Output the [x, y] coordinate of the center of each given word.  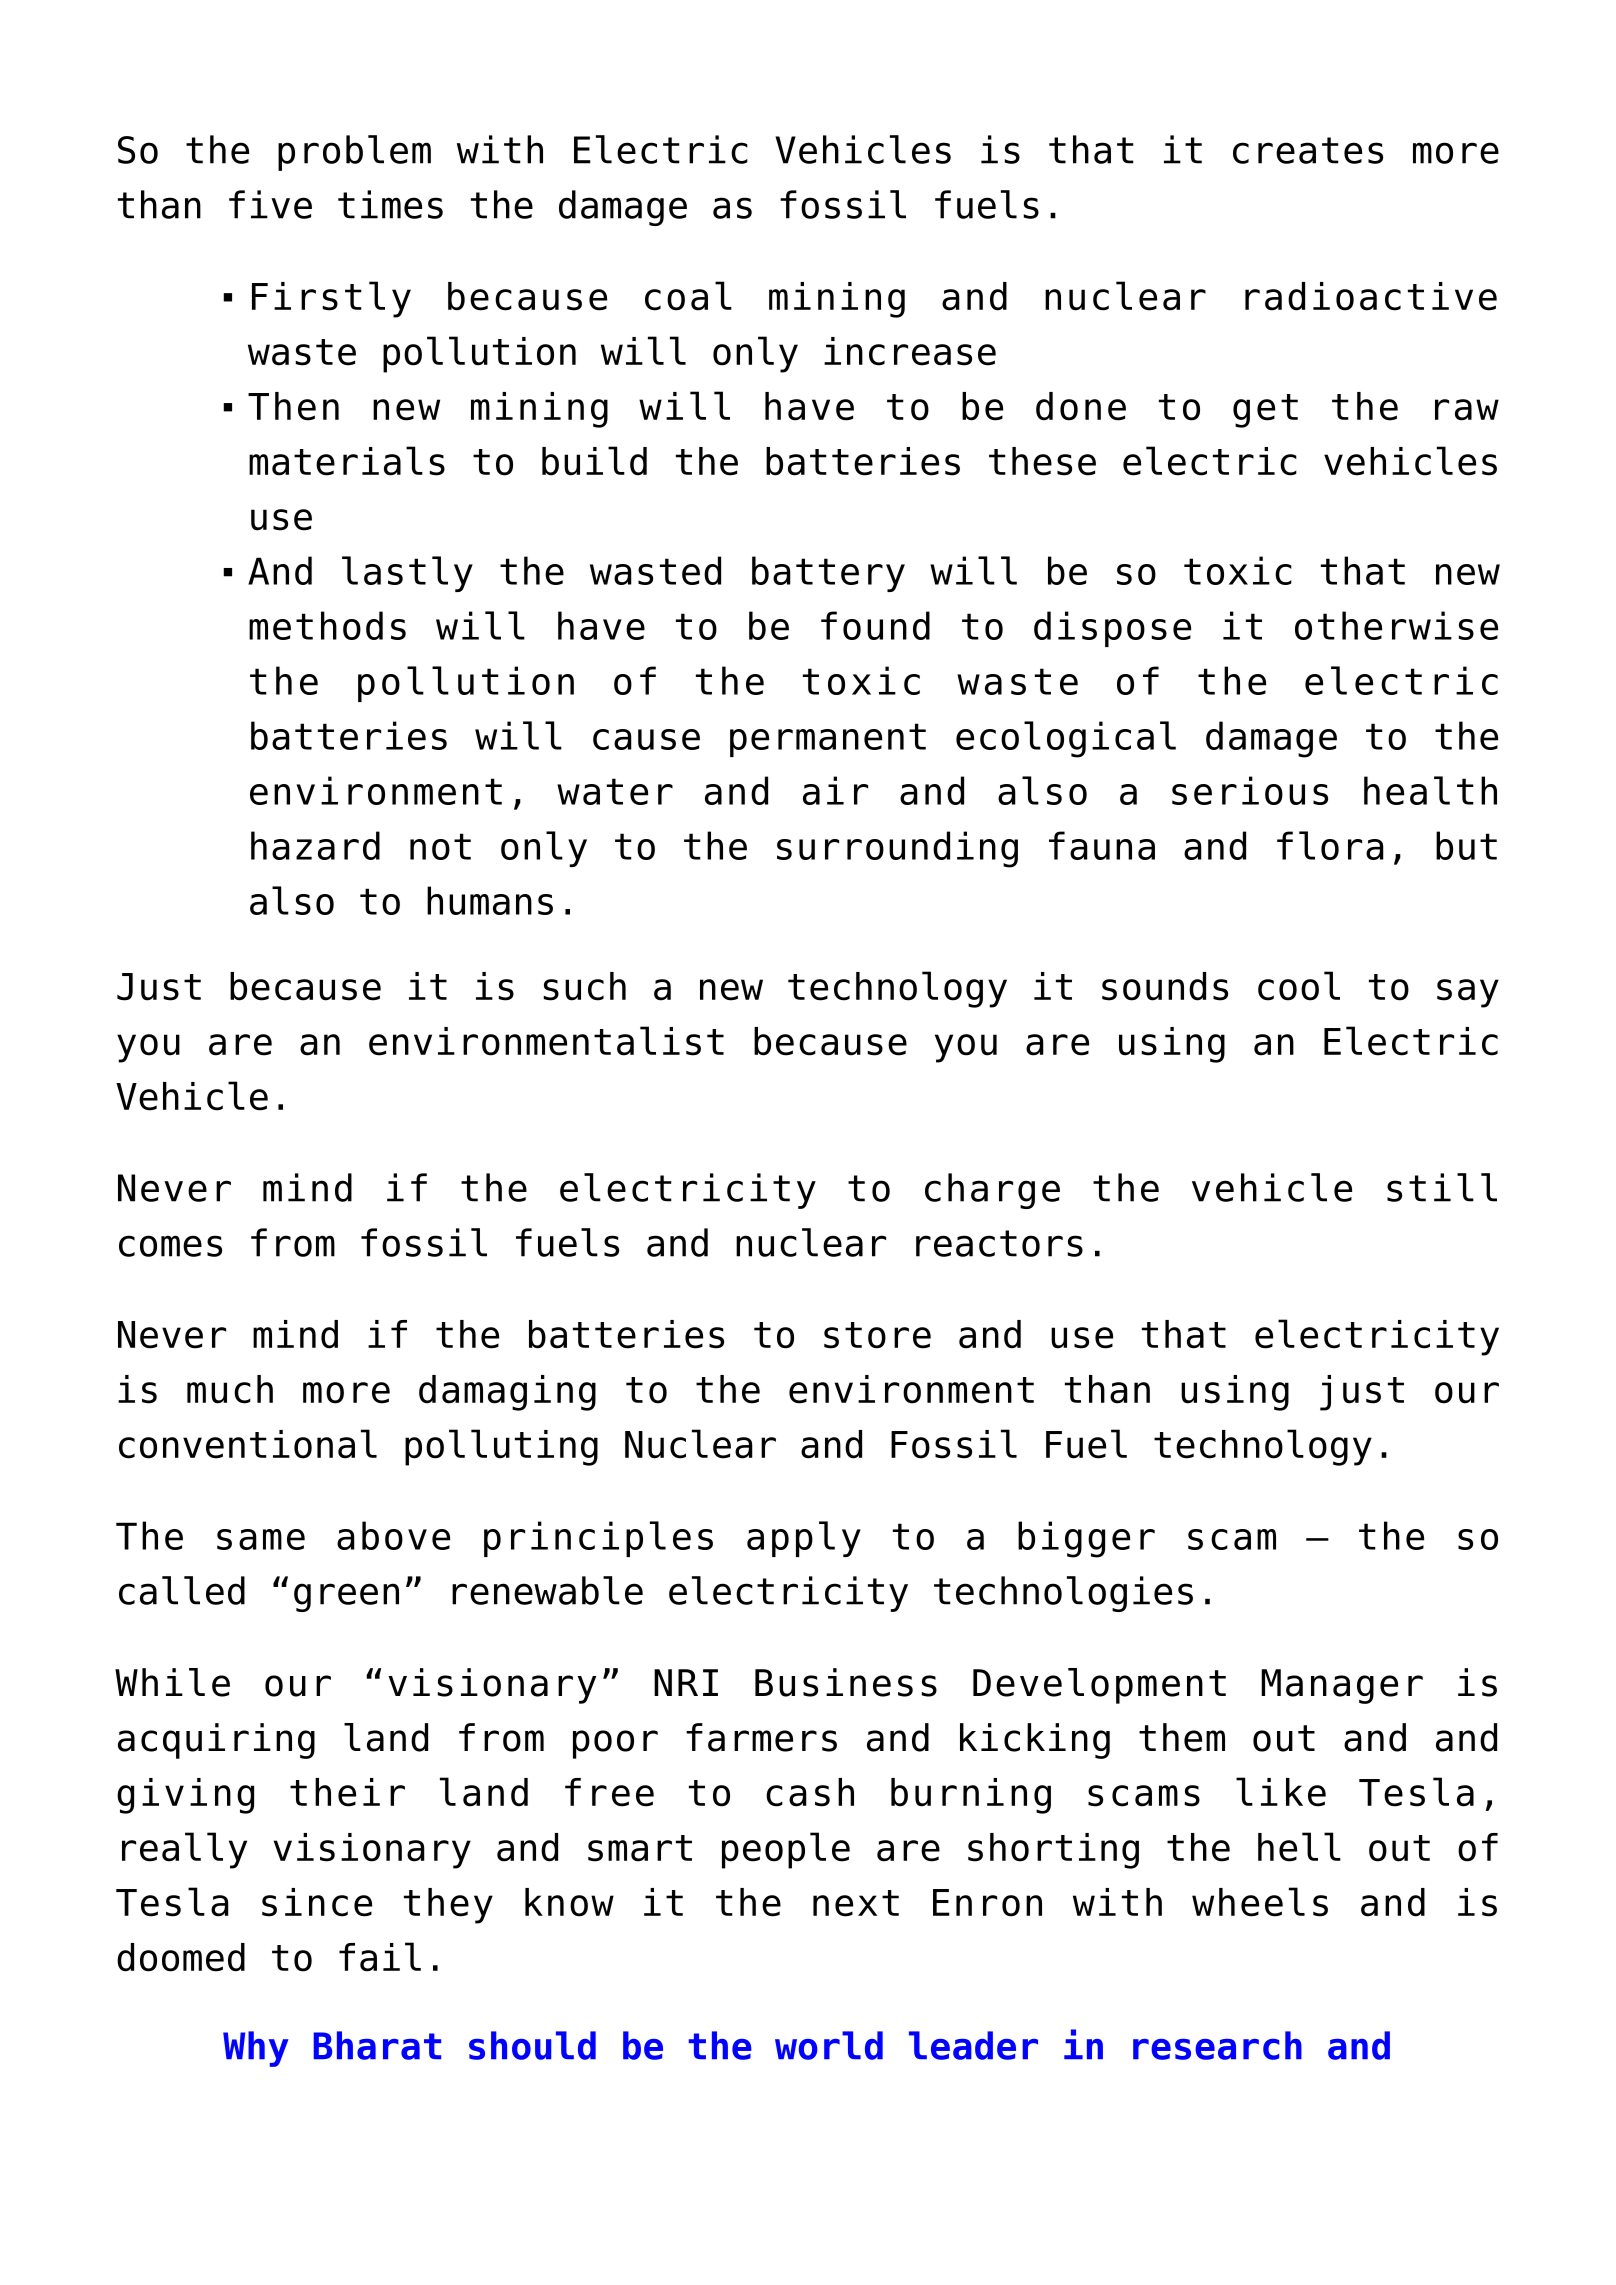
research [1217, 2045]
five [270, 204]
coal [688, 296]
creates [1308, 150]
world [829, 2045]
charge [992, 1191]
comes [170, 1246]
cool [1299, 986]
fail [380, 1957]
